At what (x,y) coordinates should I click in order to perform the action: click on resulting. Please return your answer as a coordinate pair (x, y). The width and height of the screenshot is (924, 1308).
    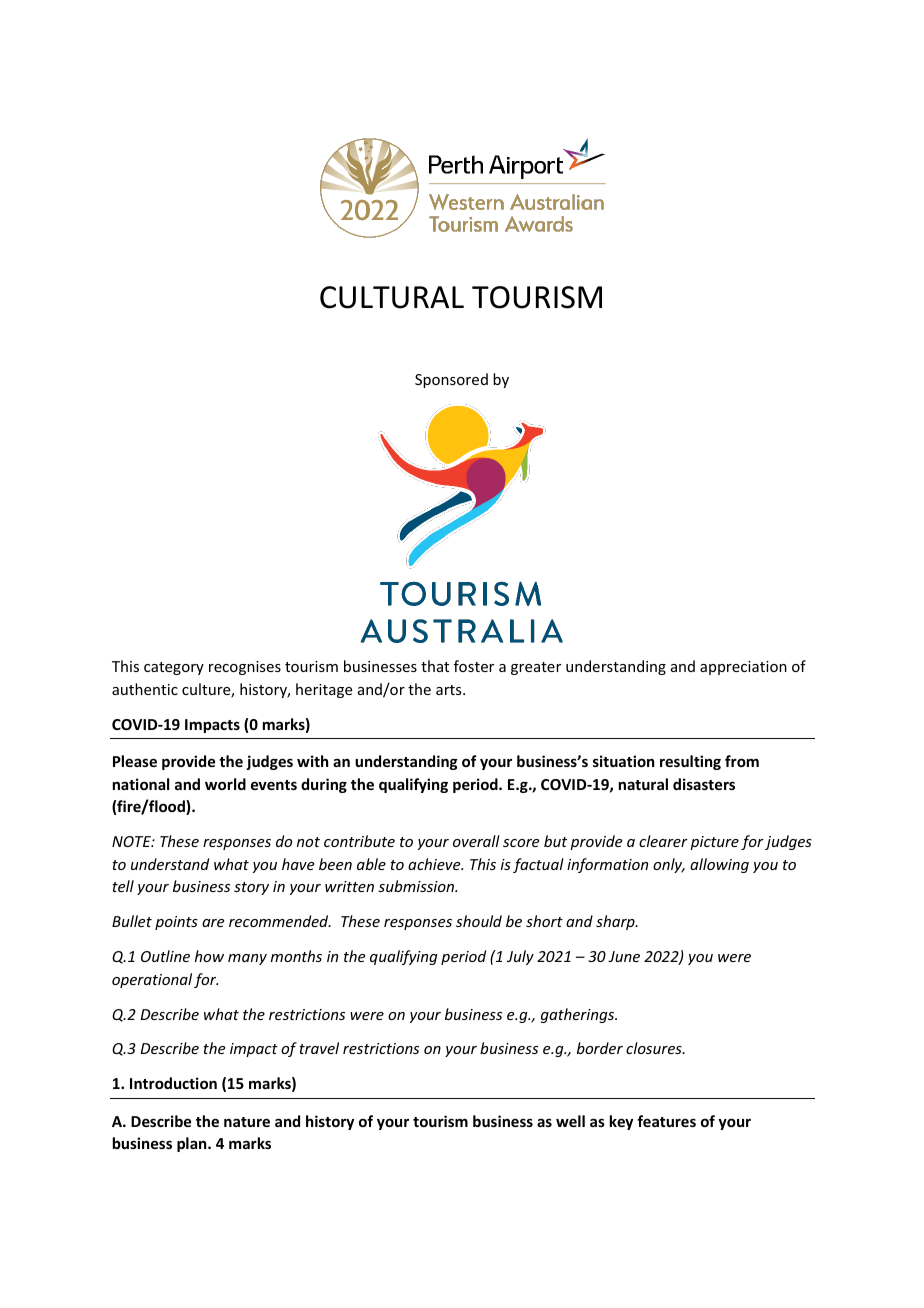
    Looking at the image, I should click on (690, 762).
